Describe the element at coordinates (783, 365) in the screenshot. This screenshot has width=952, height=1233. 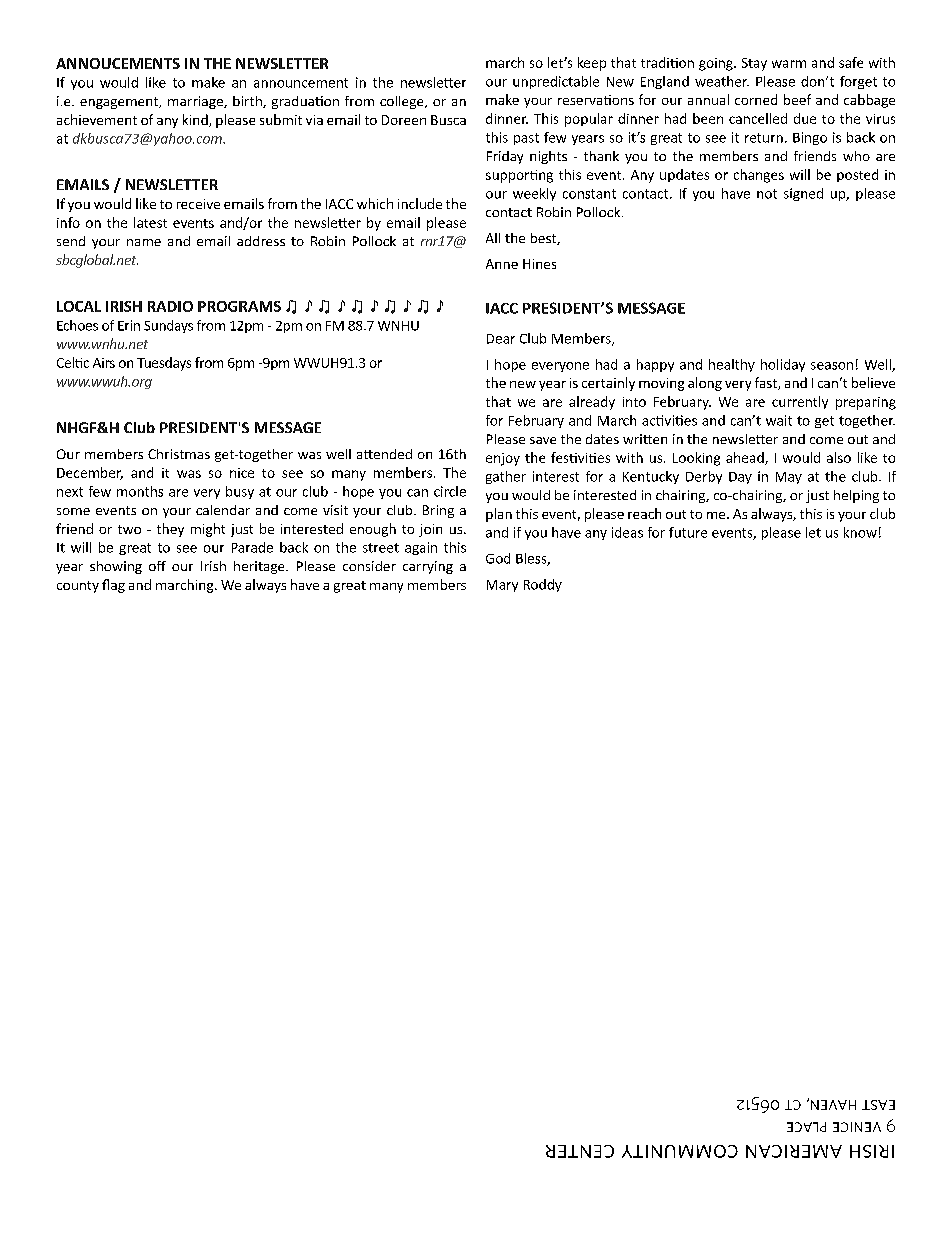
I see `holiday` at that location.
